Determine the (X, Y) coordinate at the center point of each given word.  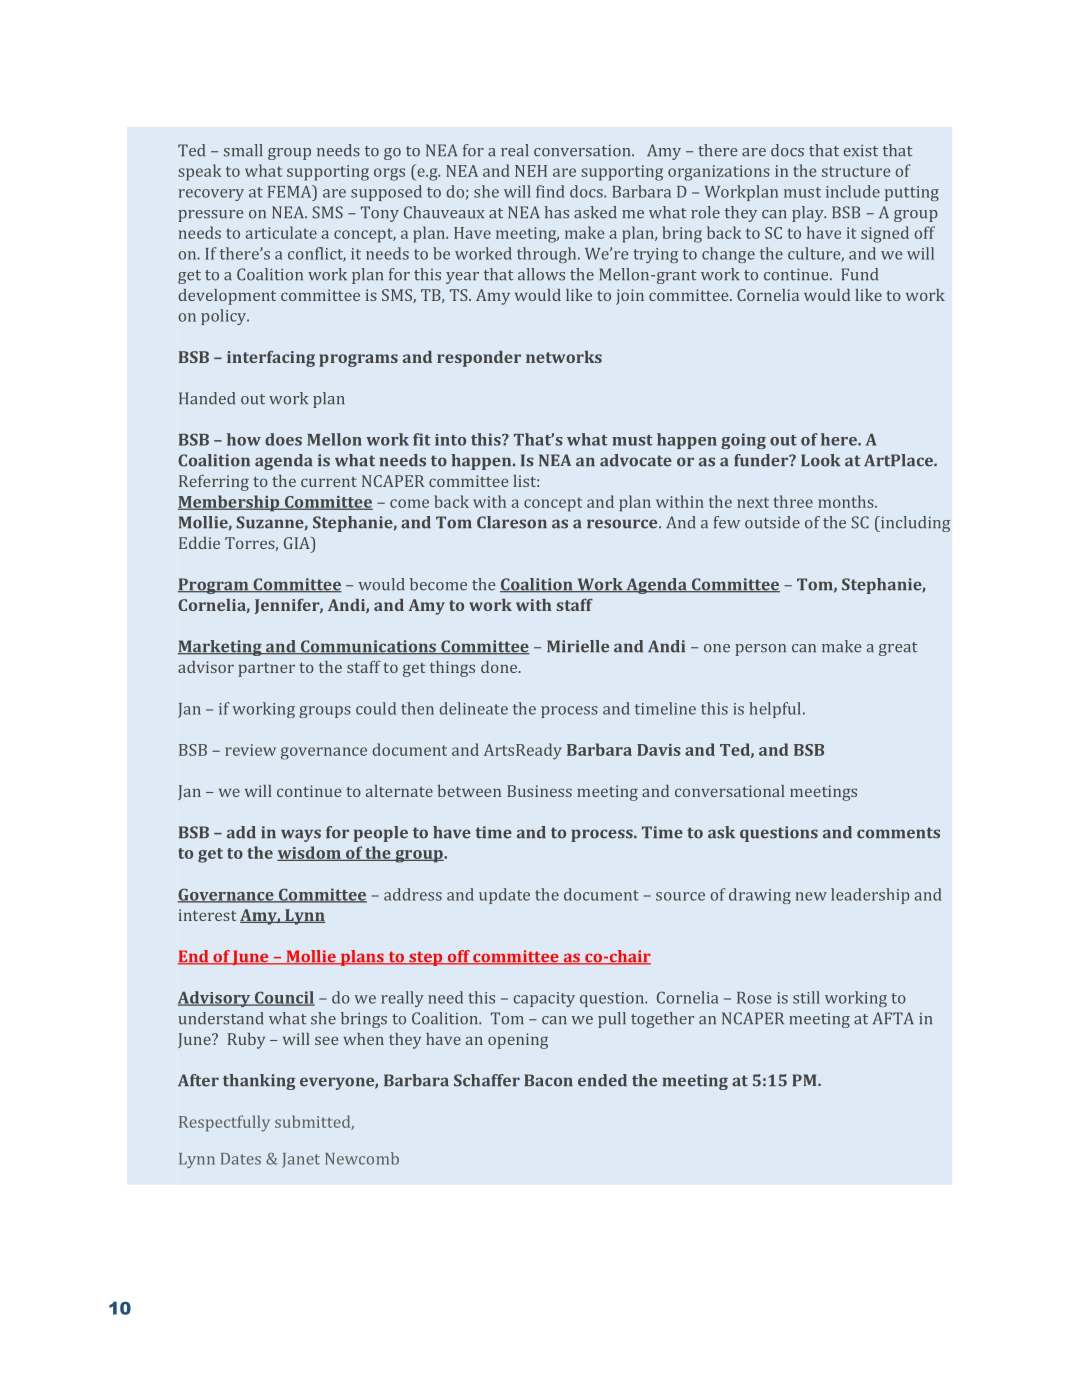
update (504, 896)
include (853, 191)
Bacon (548, 1080)
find (550, 191)
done (500, 667)
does (283, 439)
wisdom (310, 853)
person (760, 650)
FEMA (291, 191)
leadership (870, 896)
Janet (301, 1160)
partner (267, 670)
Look (820, 460)
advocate (636, 460)
